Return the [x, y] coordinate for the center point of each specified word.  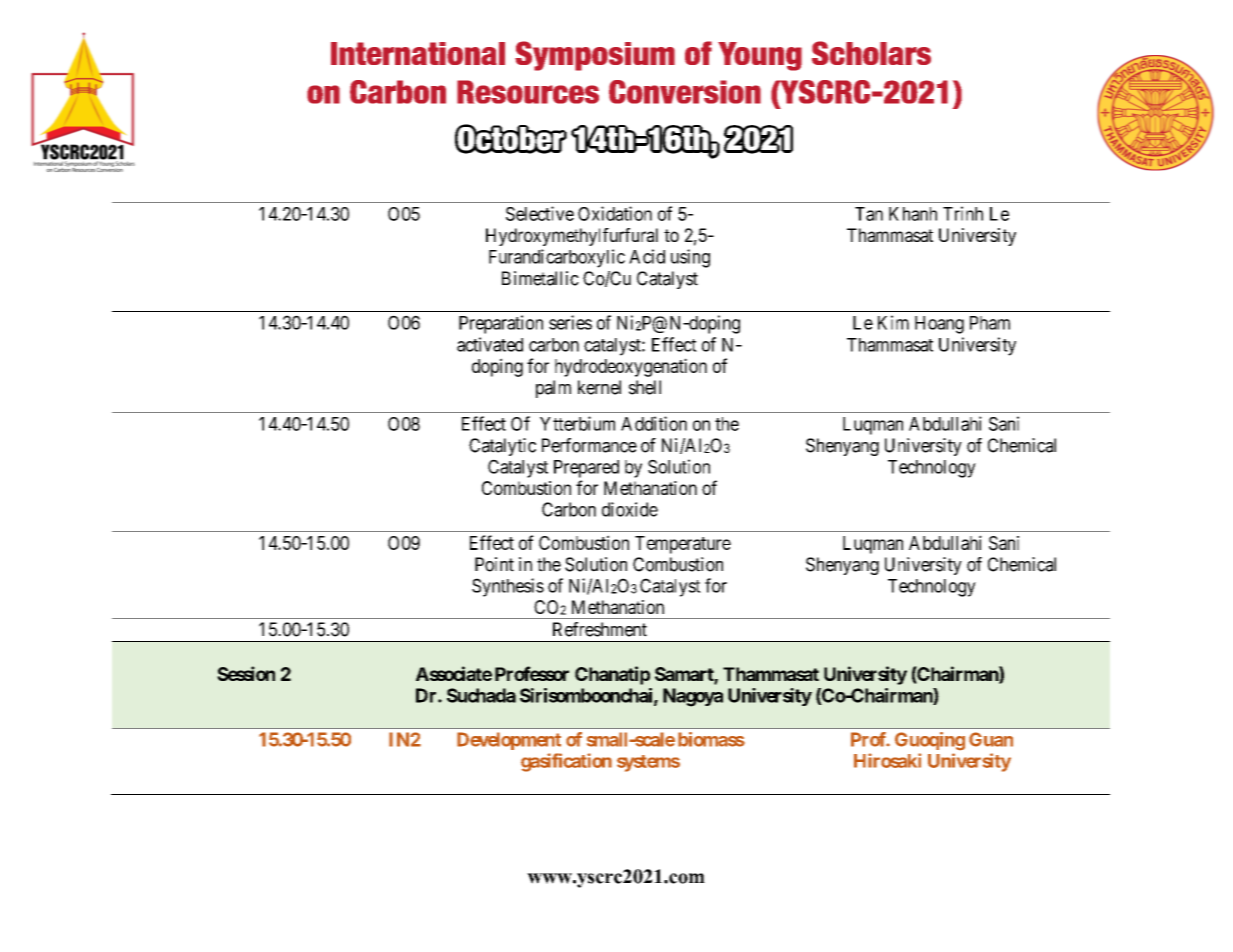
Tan [869, 214]
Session [246, 673]
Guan [991, 739]
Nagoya [693, 697]
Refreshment [600, 629]
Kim [893, 322]
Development [509, 741]
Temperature [683, 545]
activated [490, 344]
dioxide [630, 509]
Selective [540, 213]
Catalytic [502, 447]
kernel [599, 387]
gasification [566, 762]
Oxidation [615, 213]
